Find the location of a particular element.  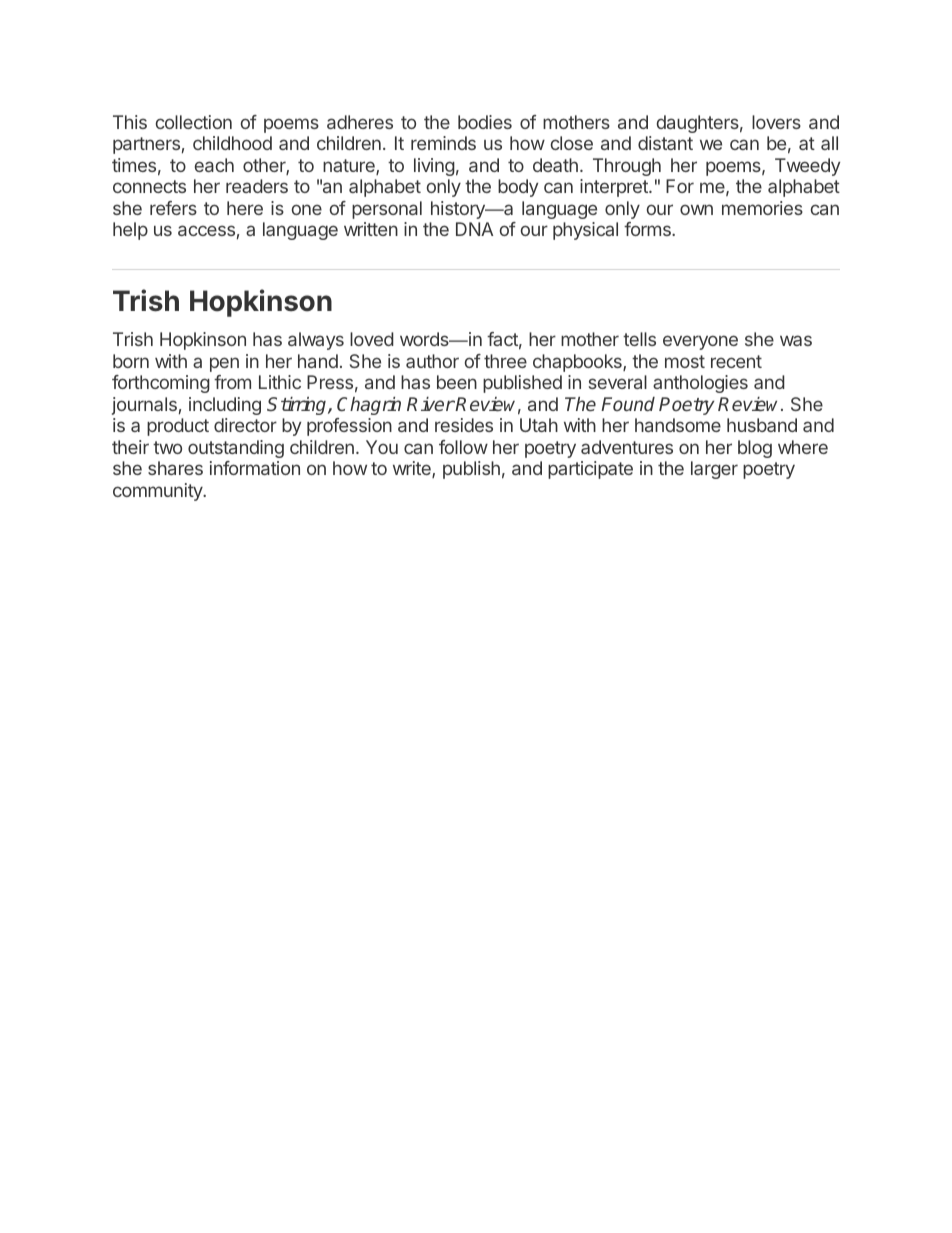

DNA is located at coordinates (474, 229).
